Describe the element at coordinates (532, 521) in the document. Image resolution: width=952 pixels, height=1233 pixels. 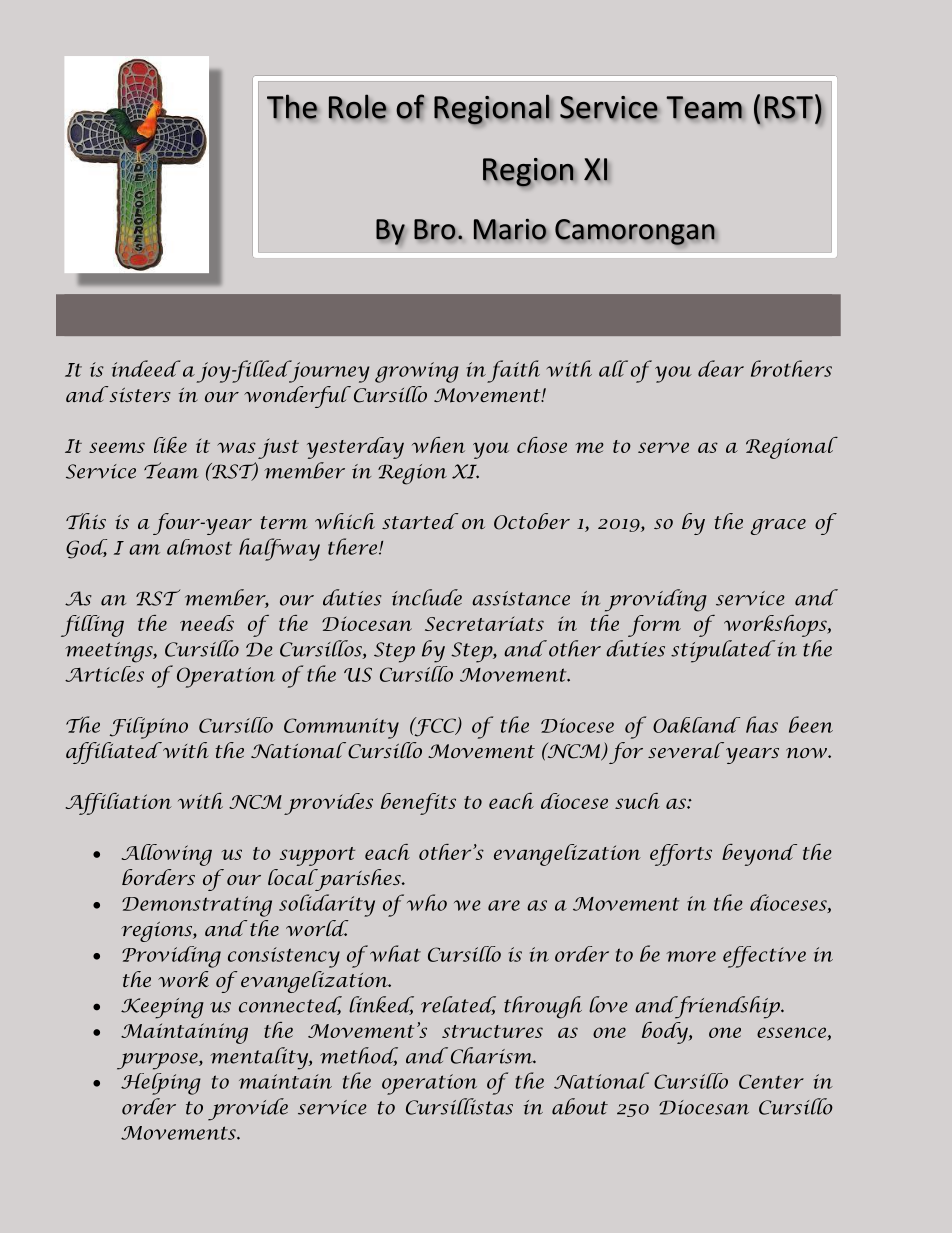
I see `October` at that location.
